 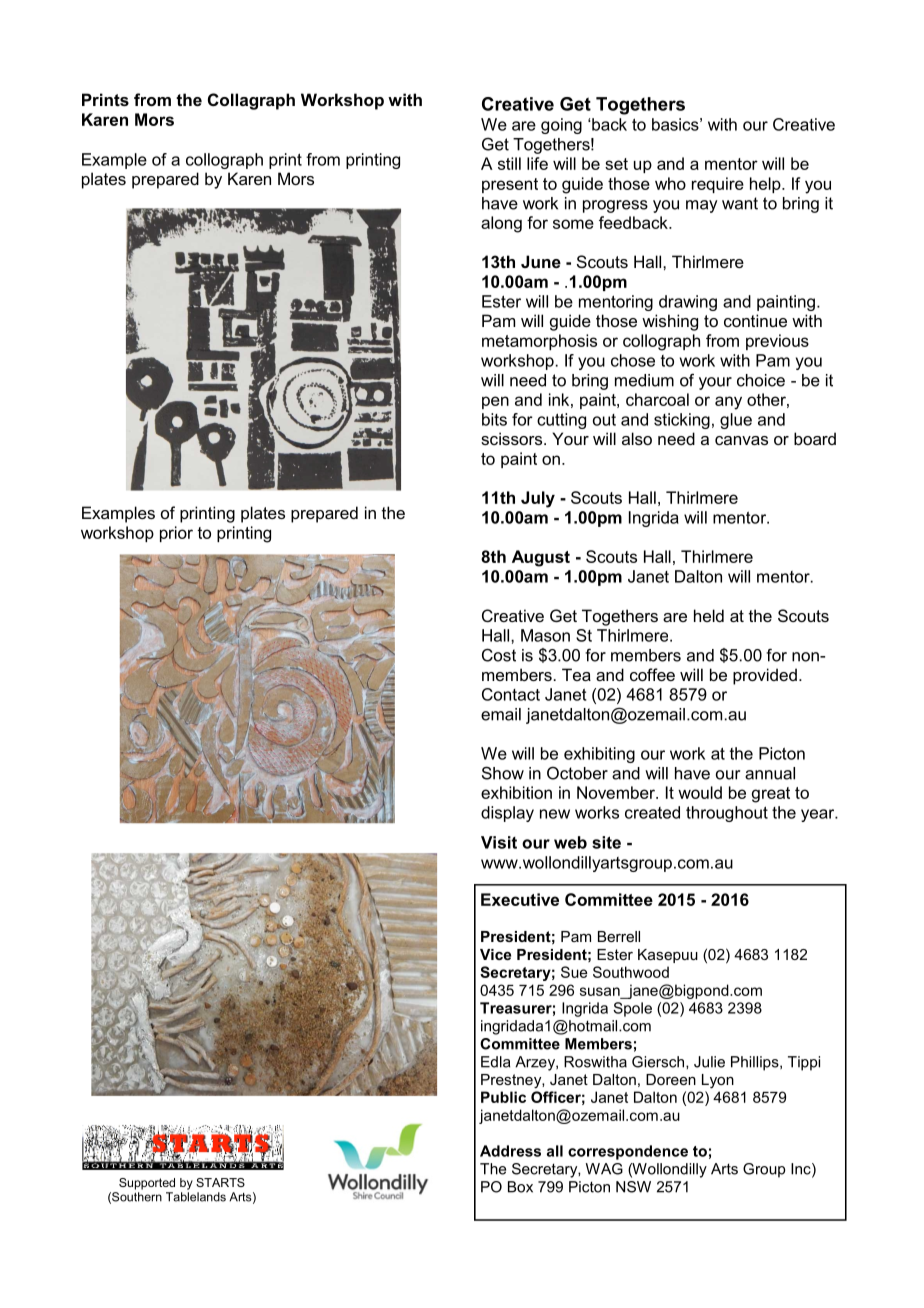 I want to click on Contact, so click(x=511, y=694).
